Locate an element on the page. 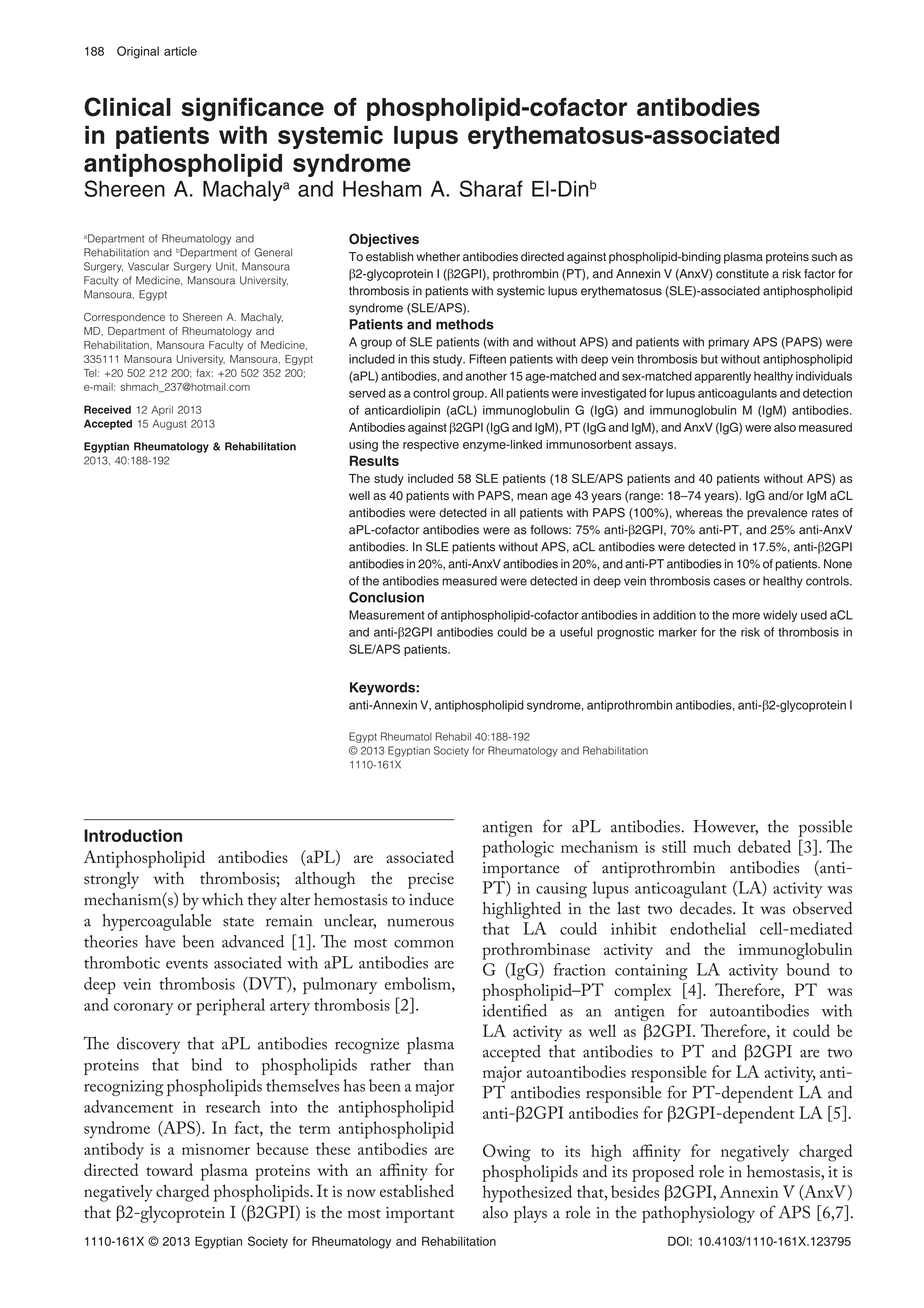 This document has height=1308, width=924. toward is located at coordinates (169, 1169).
